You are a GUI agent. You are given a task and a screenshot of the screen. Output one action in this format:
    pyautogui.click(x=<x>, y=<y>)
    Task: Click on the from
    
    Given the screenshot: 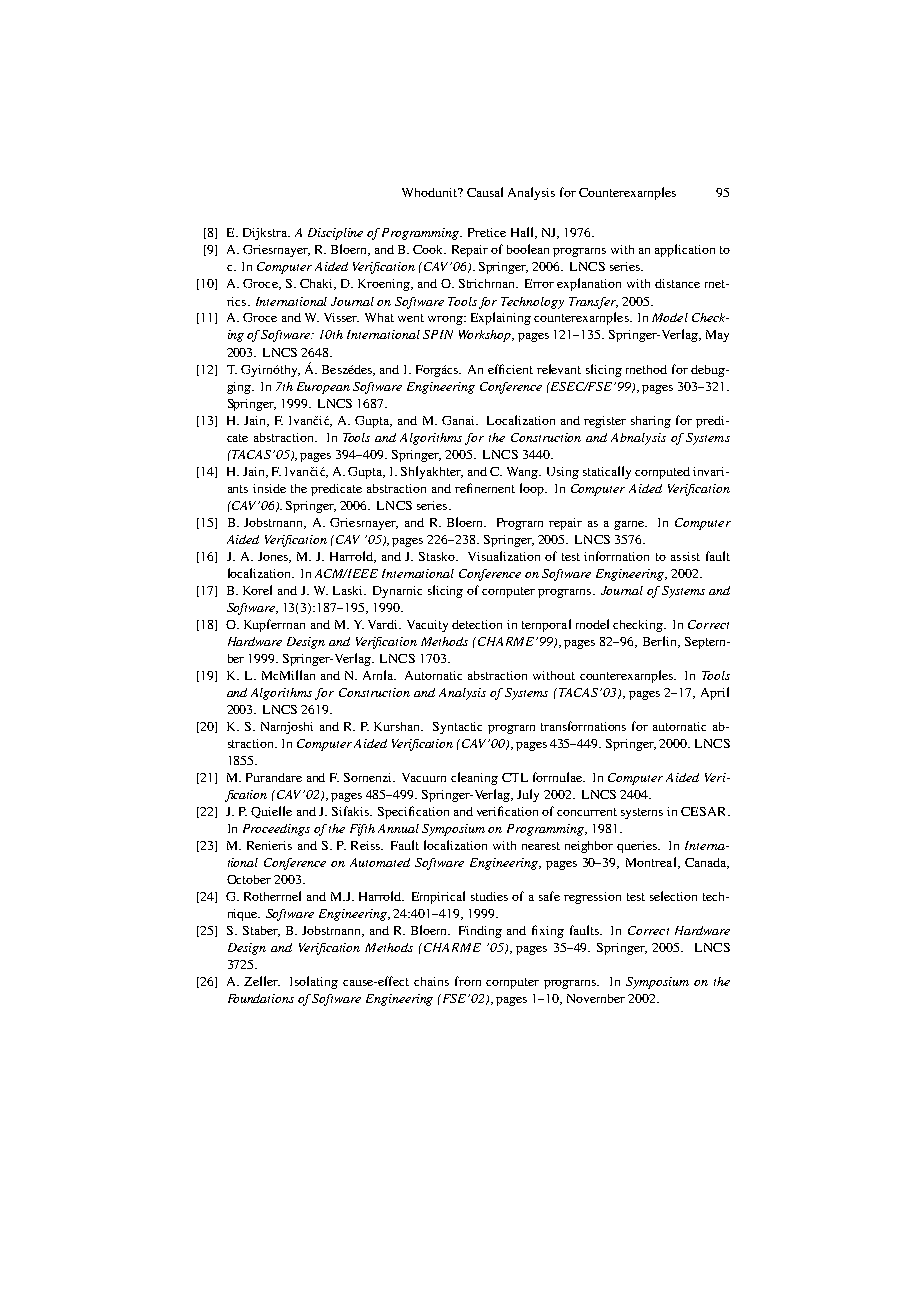 What is the action you would take?
    pyautogui.click(x=468, y=981)
